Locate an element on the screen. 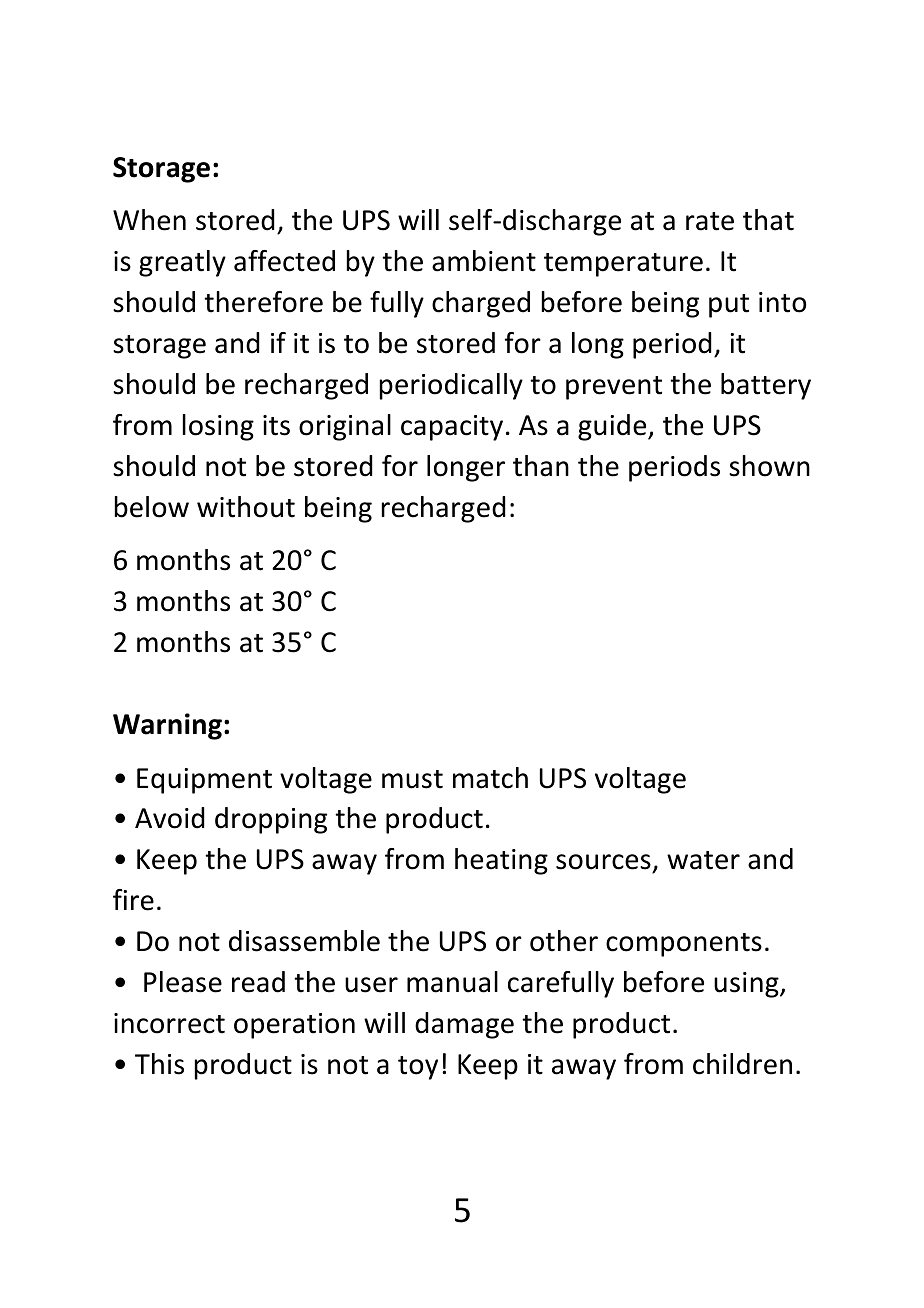 This screenshot has width=924, height=1308. ambient is located at coordinates (484, 261).
